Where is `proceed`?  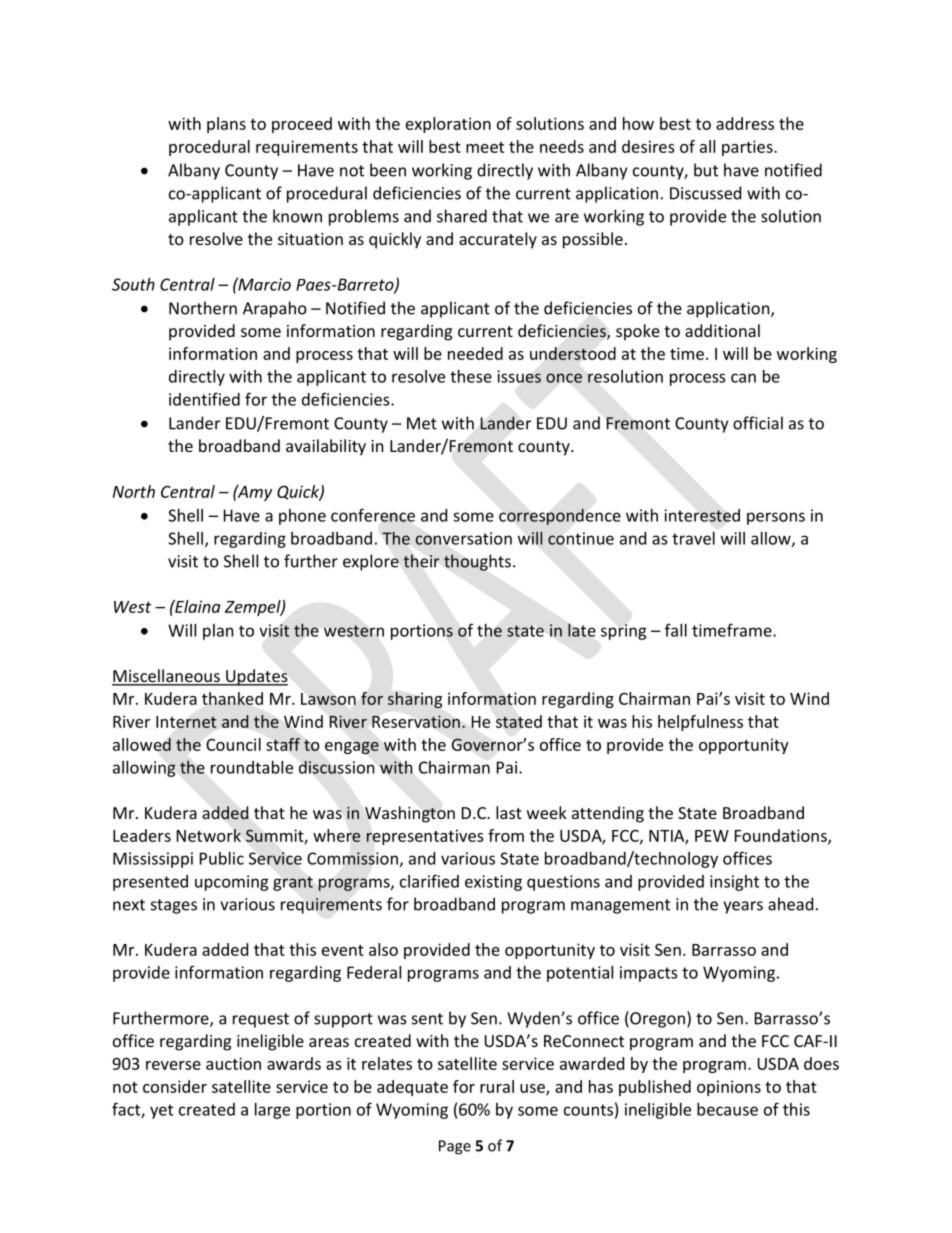
proceed is located at coordinates (302, 125).
